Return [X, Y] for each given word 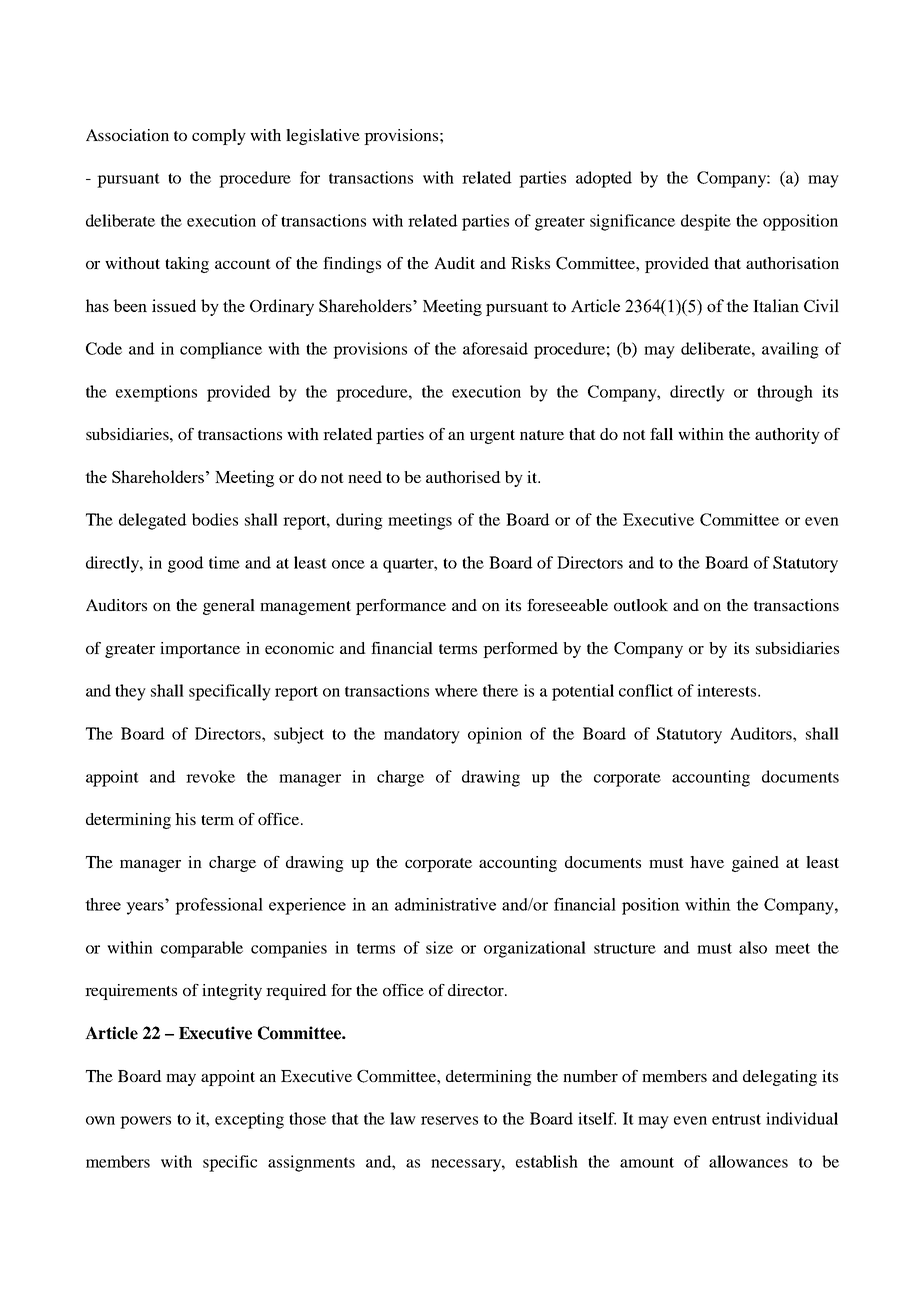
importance [200, 650]
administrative [445, 904]
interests [728, 690]
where [456, 690]
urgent [492, 437]
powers [145, 1122]
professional [219, 906]
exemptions [156, 393]
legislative [323, 137]
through [785, 393]
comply [219, 137]
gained [755, 864]
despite [706, 222]
